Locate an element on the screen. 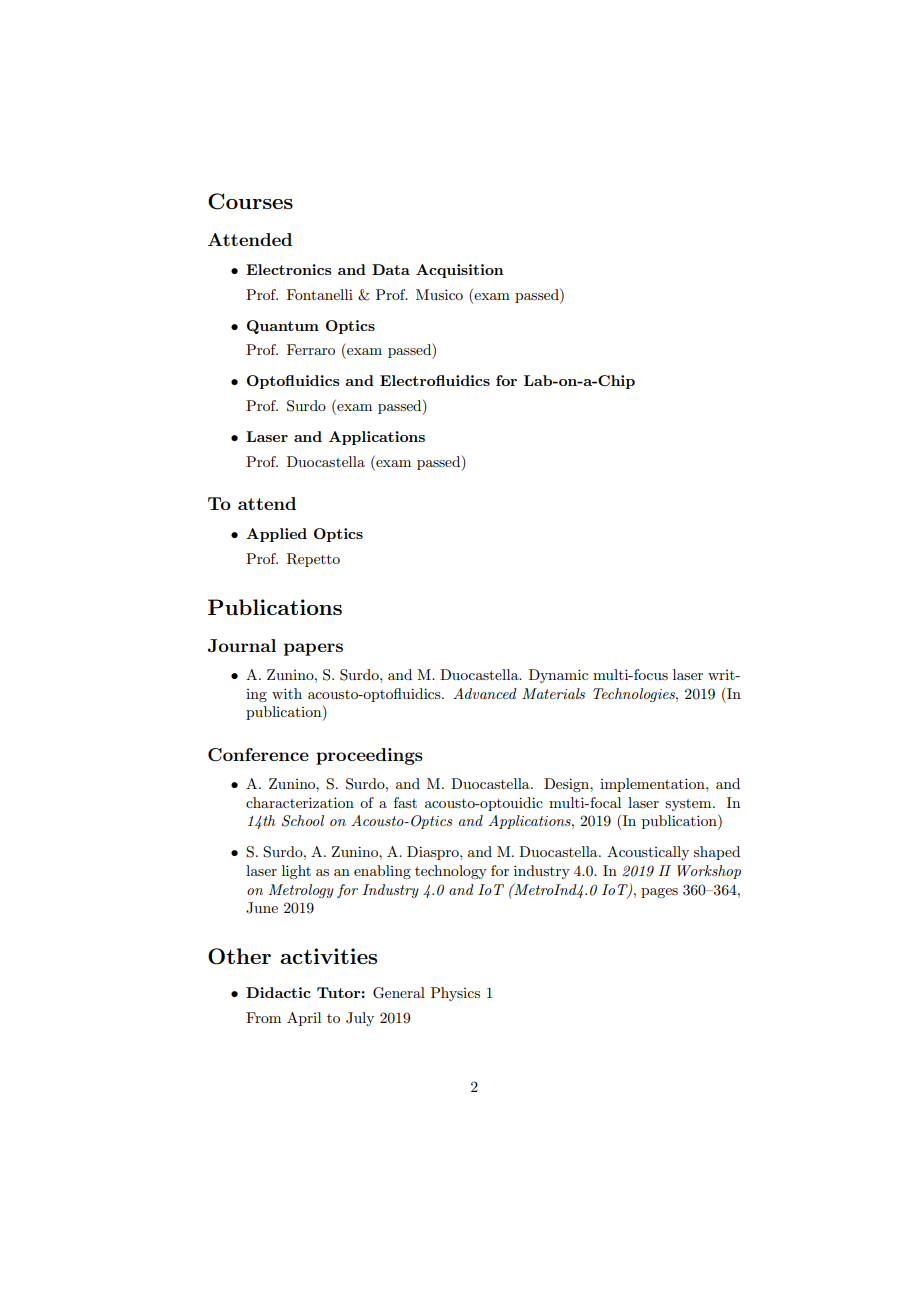  Electronics is located at coordinates (288, 269).
